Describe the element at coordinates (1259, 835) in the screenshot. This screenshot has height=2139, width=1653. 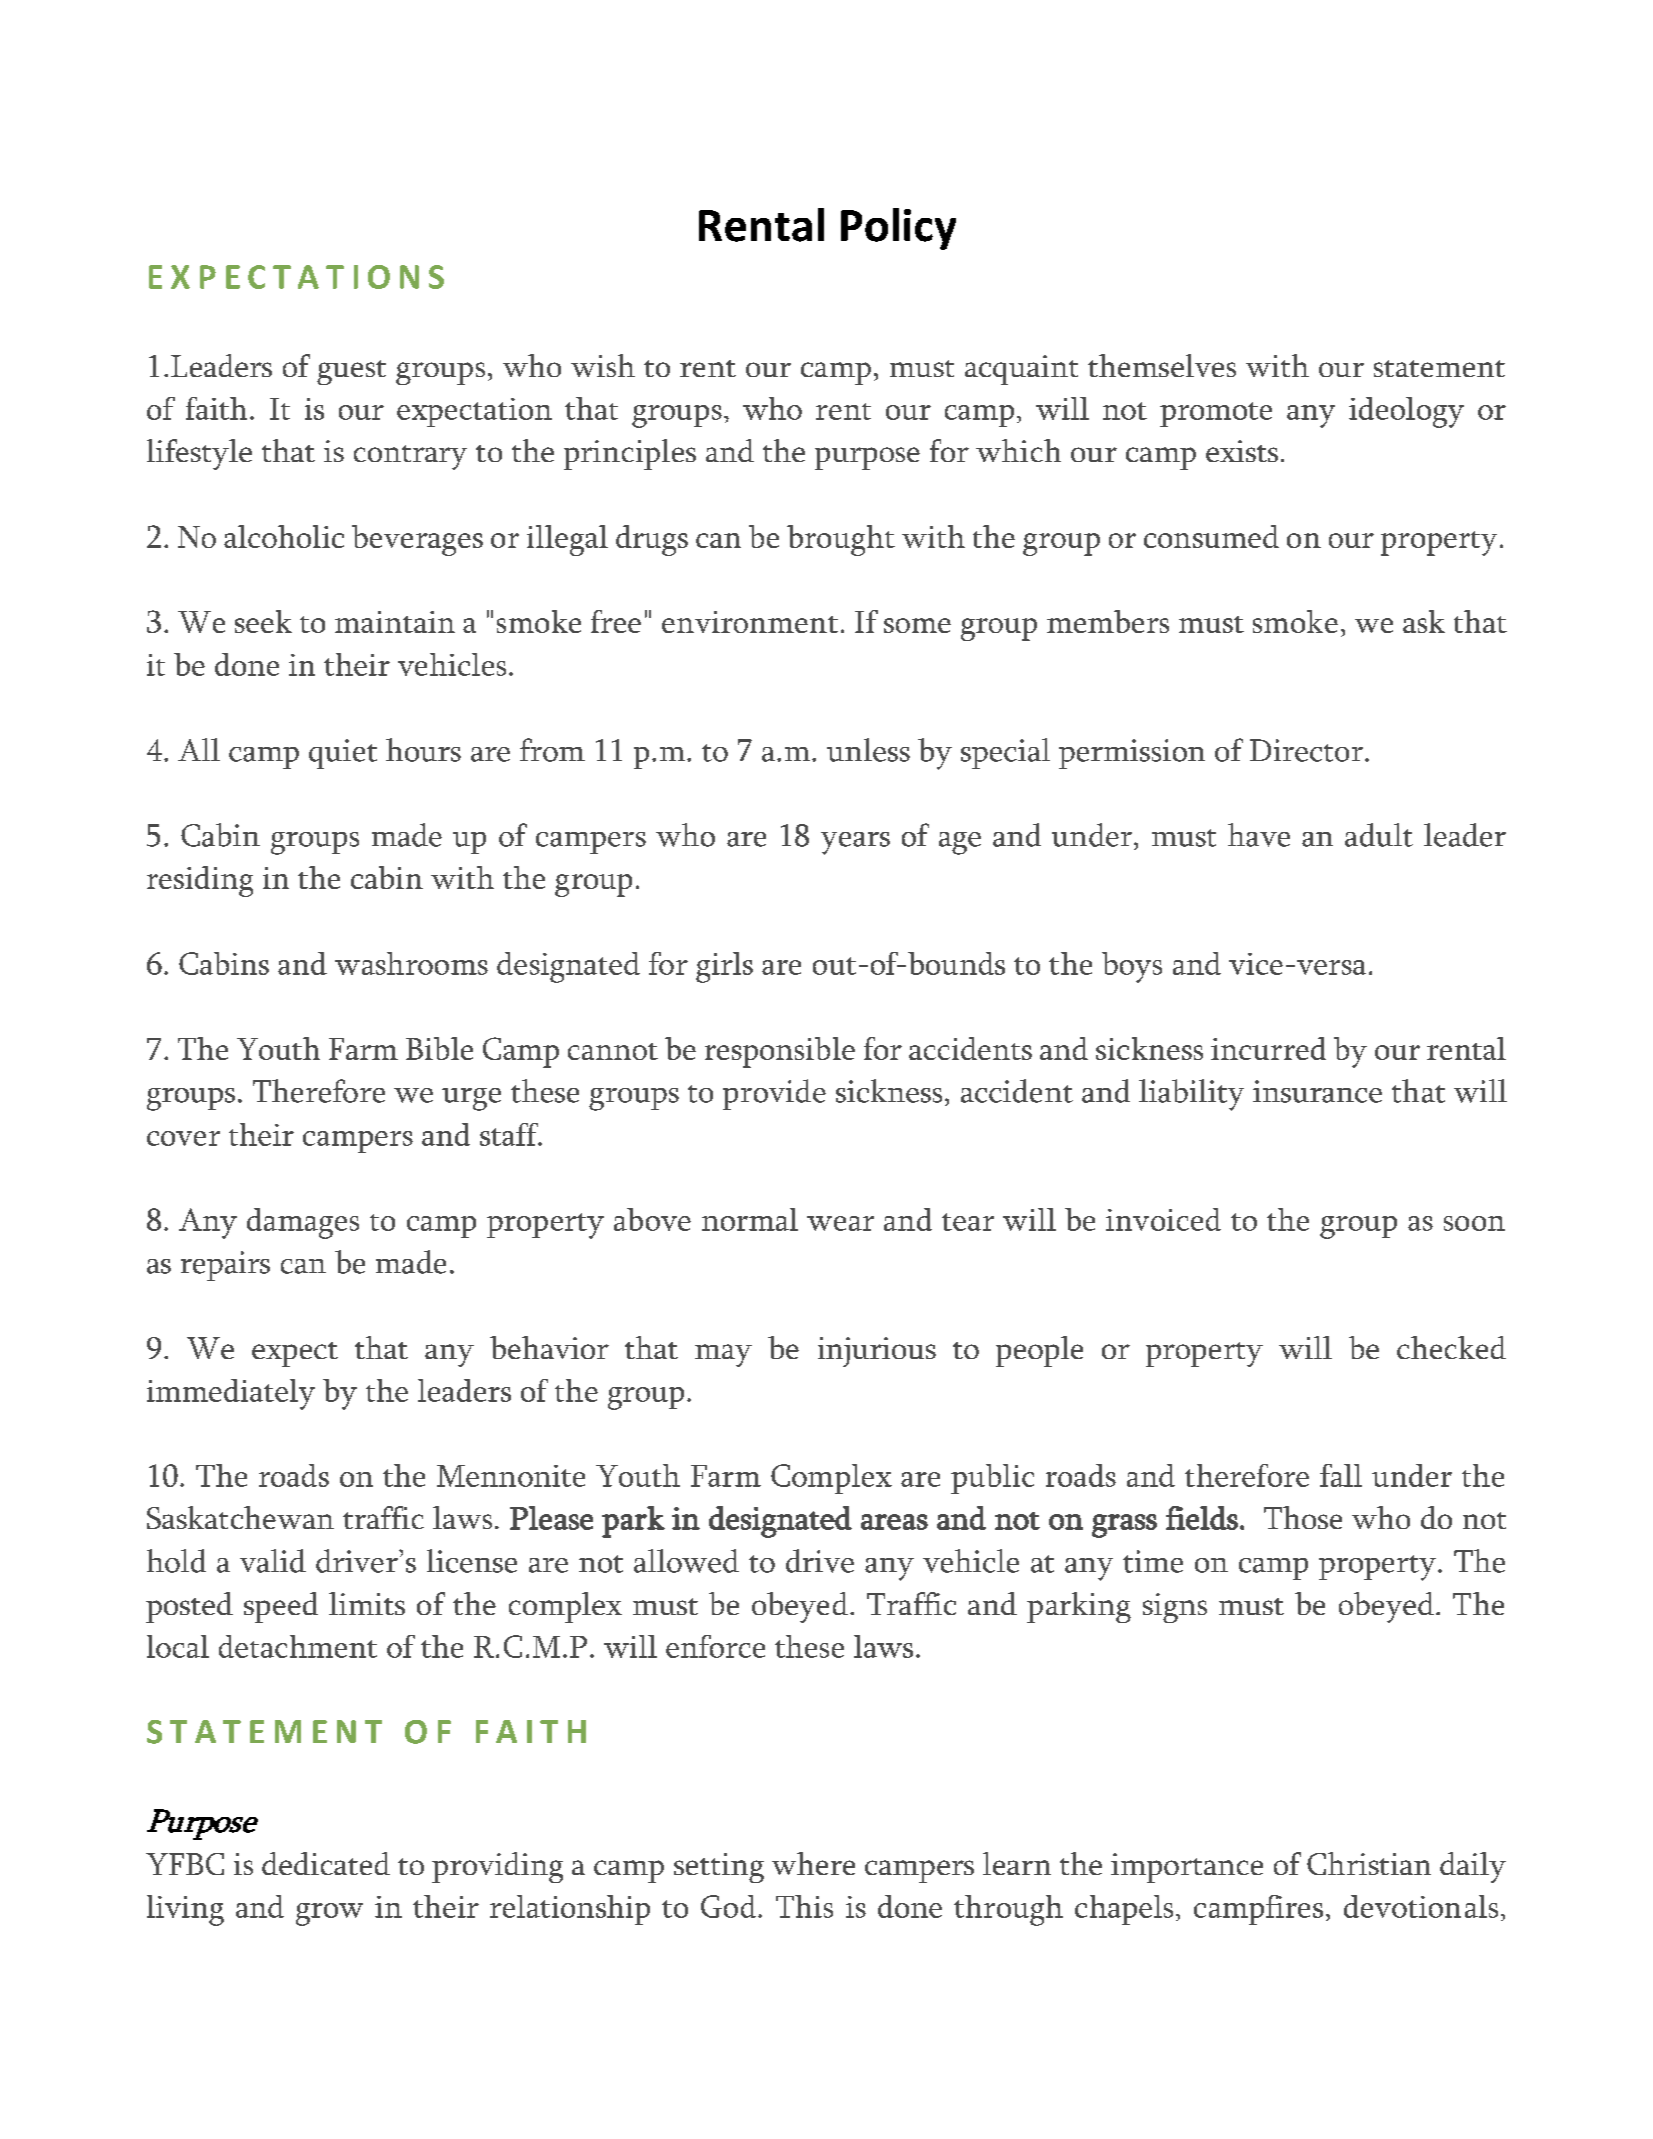
I see `have` at that location.
